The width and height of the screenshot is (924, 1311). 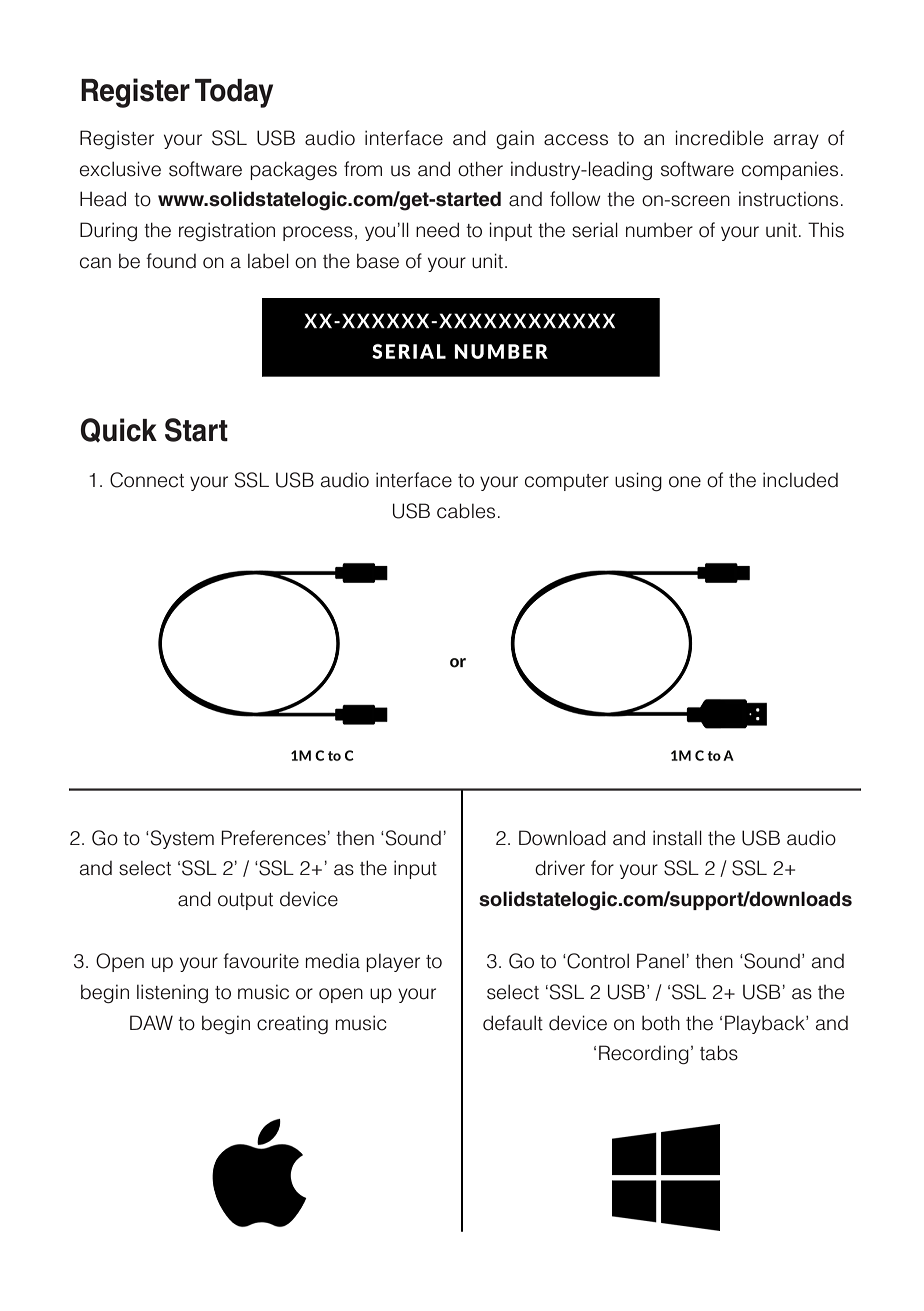 What do you see at coordinates (151, 1022) in the screenshot?
I see `DAW` at bounding box center [151, 1022].
